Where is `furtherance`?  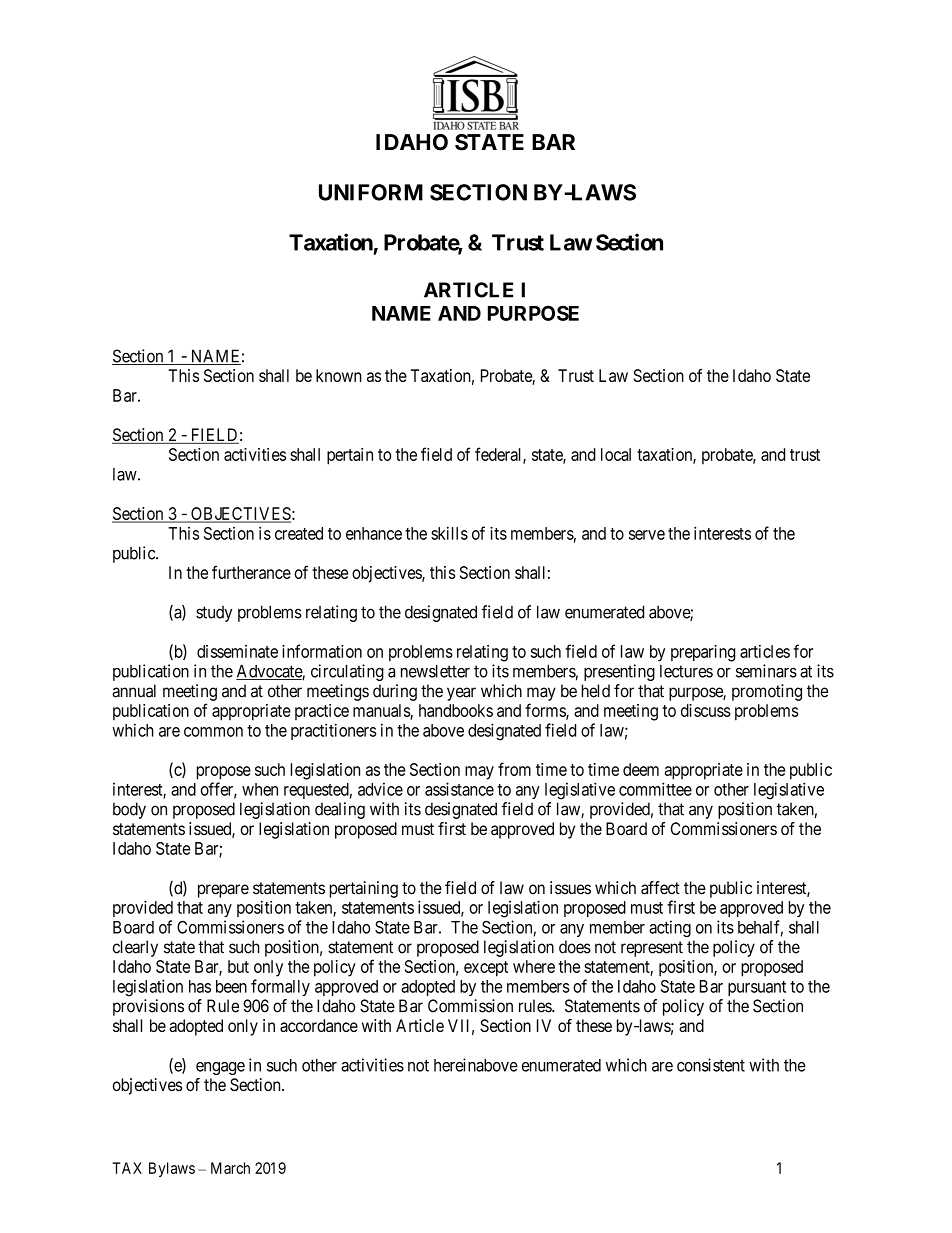
furtherance is located at coordinates (251, 572).
